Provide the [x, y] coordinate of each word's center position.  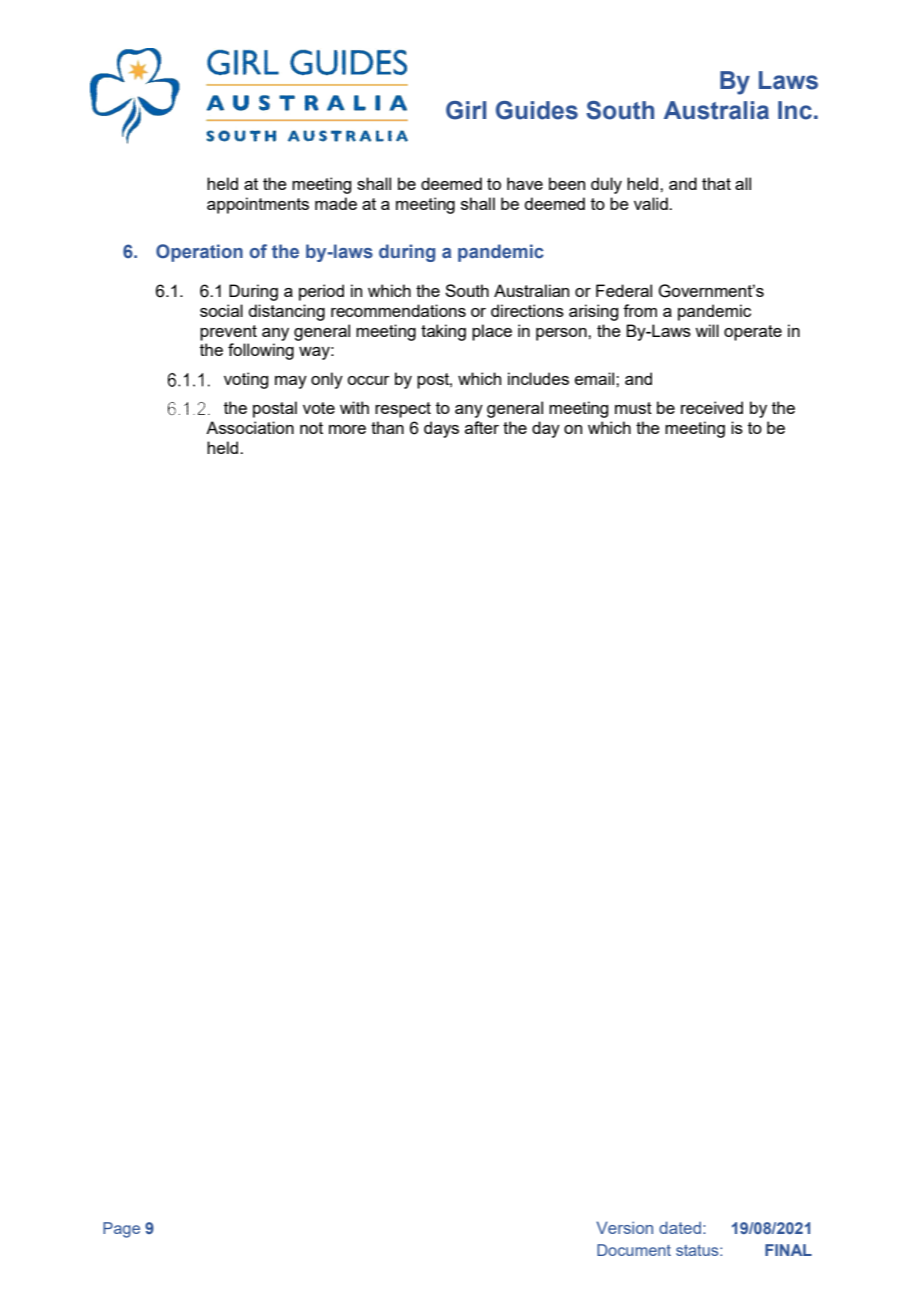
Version [624, 1227]
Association [250, 427]
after [482, 427]
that [716, 183]
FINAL [788, 1250]
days [441, 429]
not [311, 428]
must [633, 408]
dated [680, 1227]
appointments [258, 205]
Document [634, 1250]
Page [121, 1230]
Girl [466, 110]
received [712, 407]
